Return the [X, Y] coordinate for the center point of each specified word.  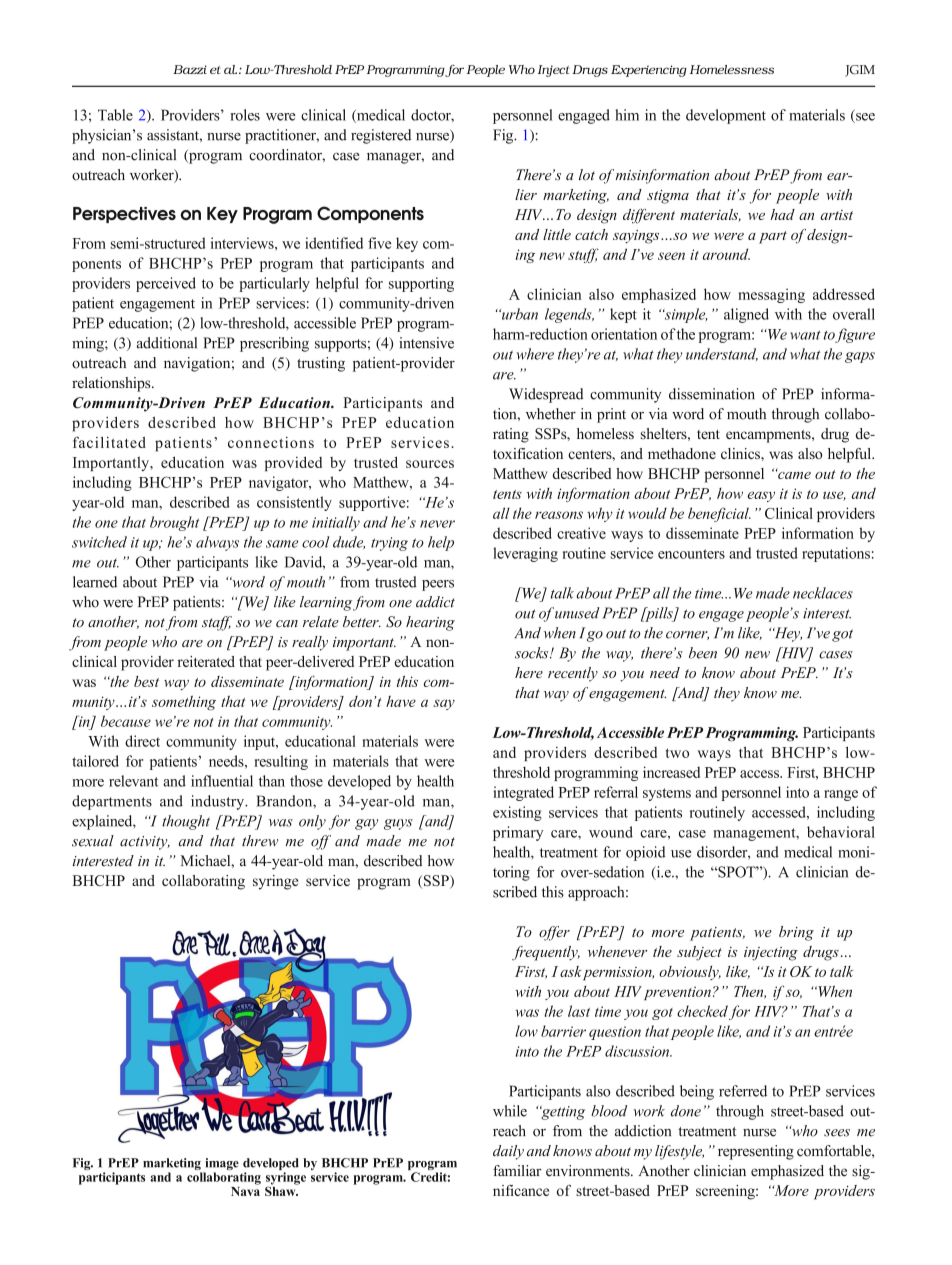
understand [722, 354]
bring [796, 933]
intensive [426, 343]
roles [245, 115]
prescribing [274, 344]
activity [145, 843]
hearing [430, 623]
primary [518, 833]
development [726, 116]
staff [217, 623]
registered [381, 136]
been [703, 653]
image [221, 1165]
